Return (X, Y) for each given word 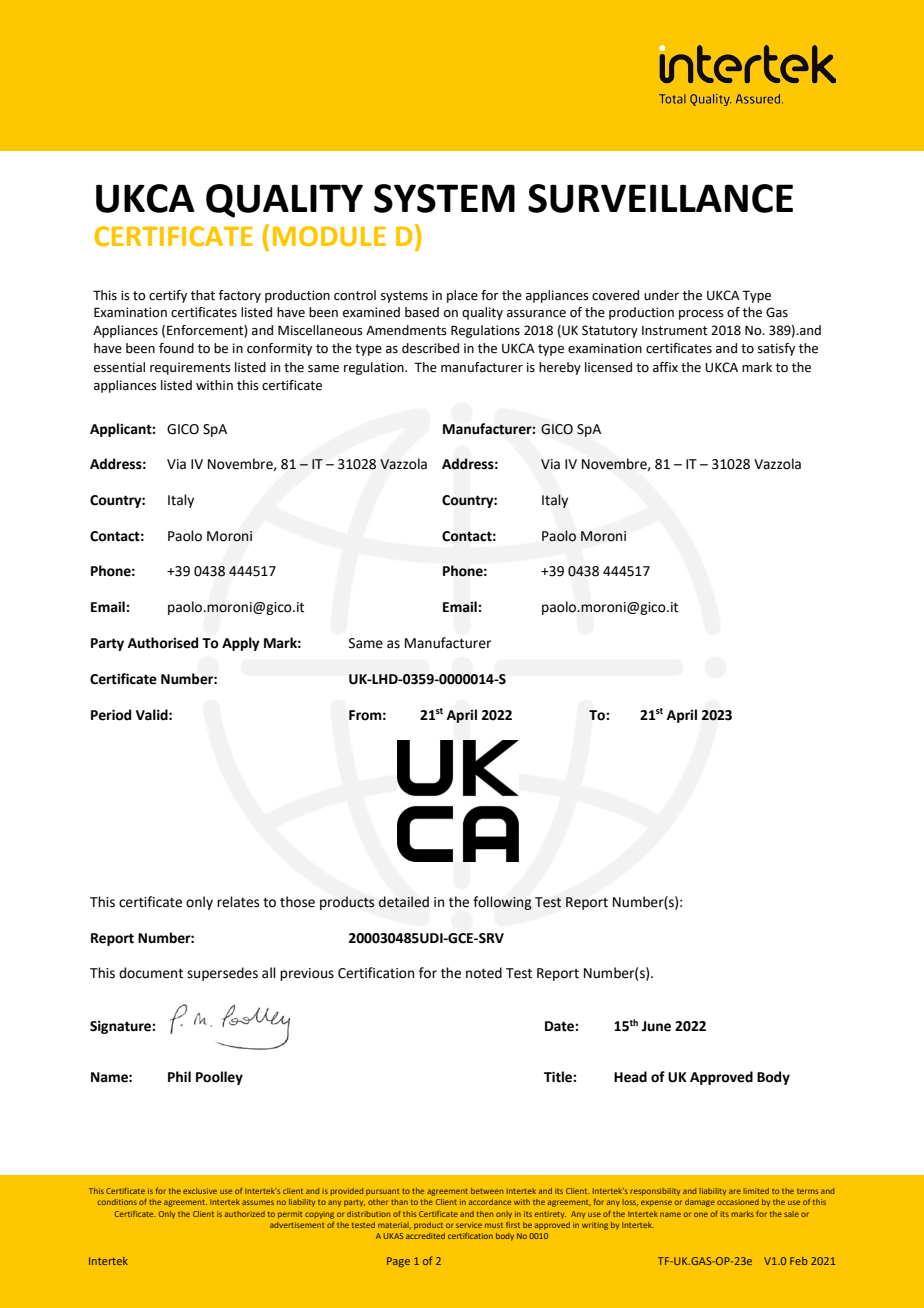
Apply (241, 644)
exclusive (200, 1191)
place (462, 296)
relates (238, 902)
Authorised (163, 643)
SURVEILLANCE (660, 198)
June (656, 1026)
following (502, 903)
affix (665, 367)
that (203, 295)
